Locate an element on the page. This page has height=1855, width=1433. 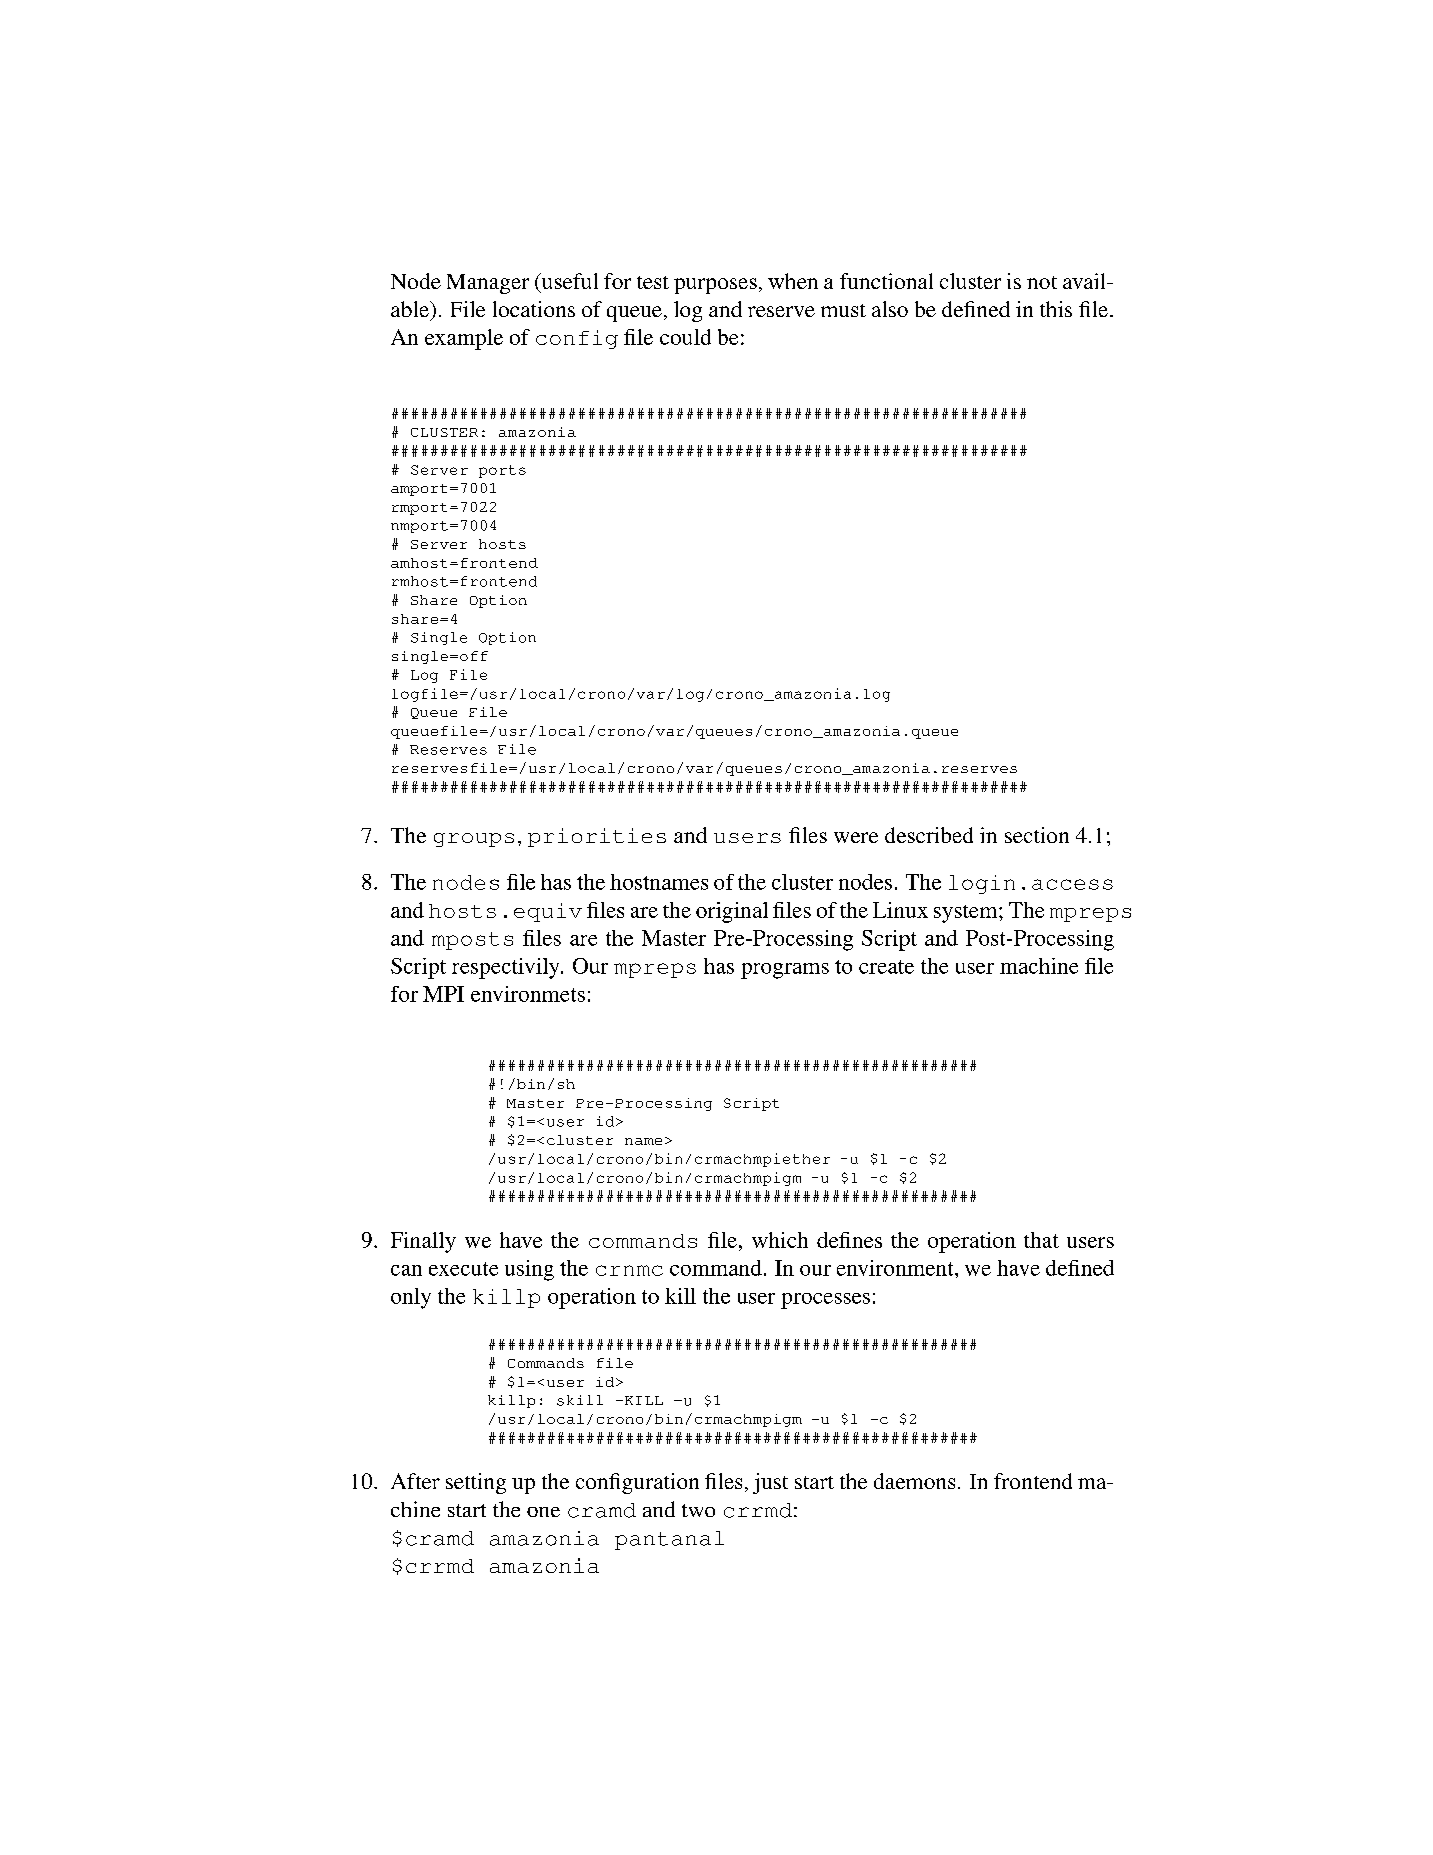
Finally is located at coordinates (423, 1242).
